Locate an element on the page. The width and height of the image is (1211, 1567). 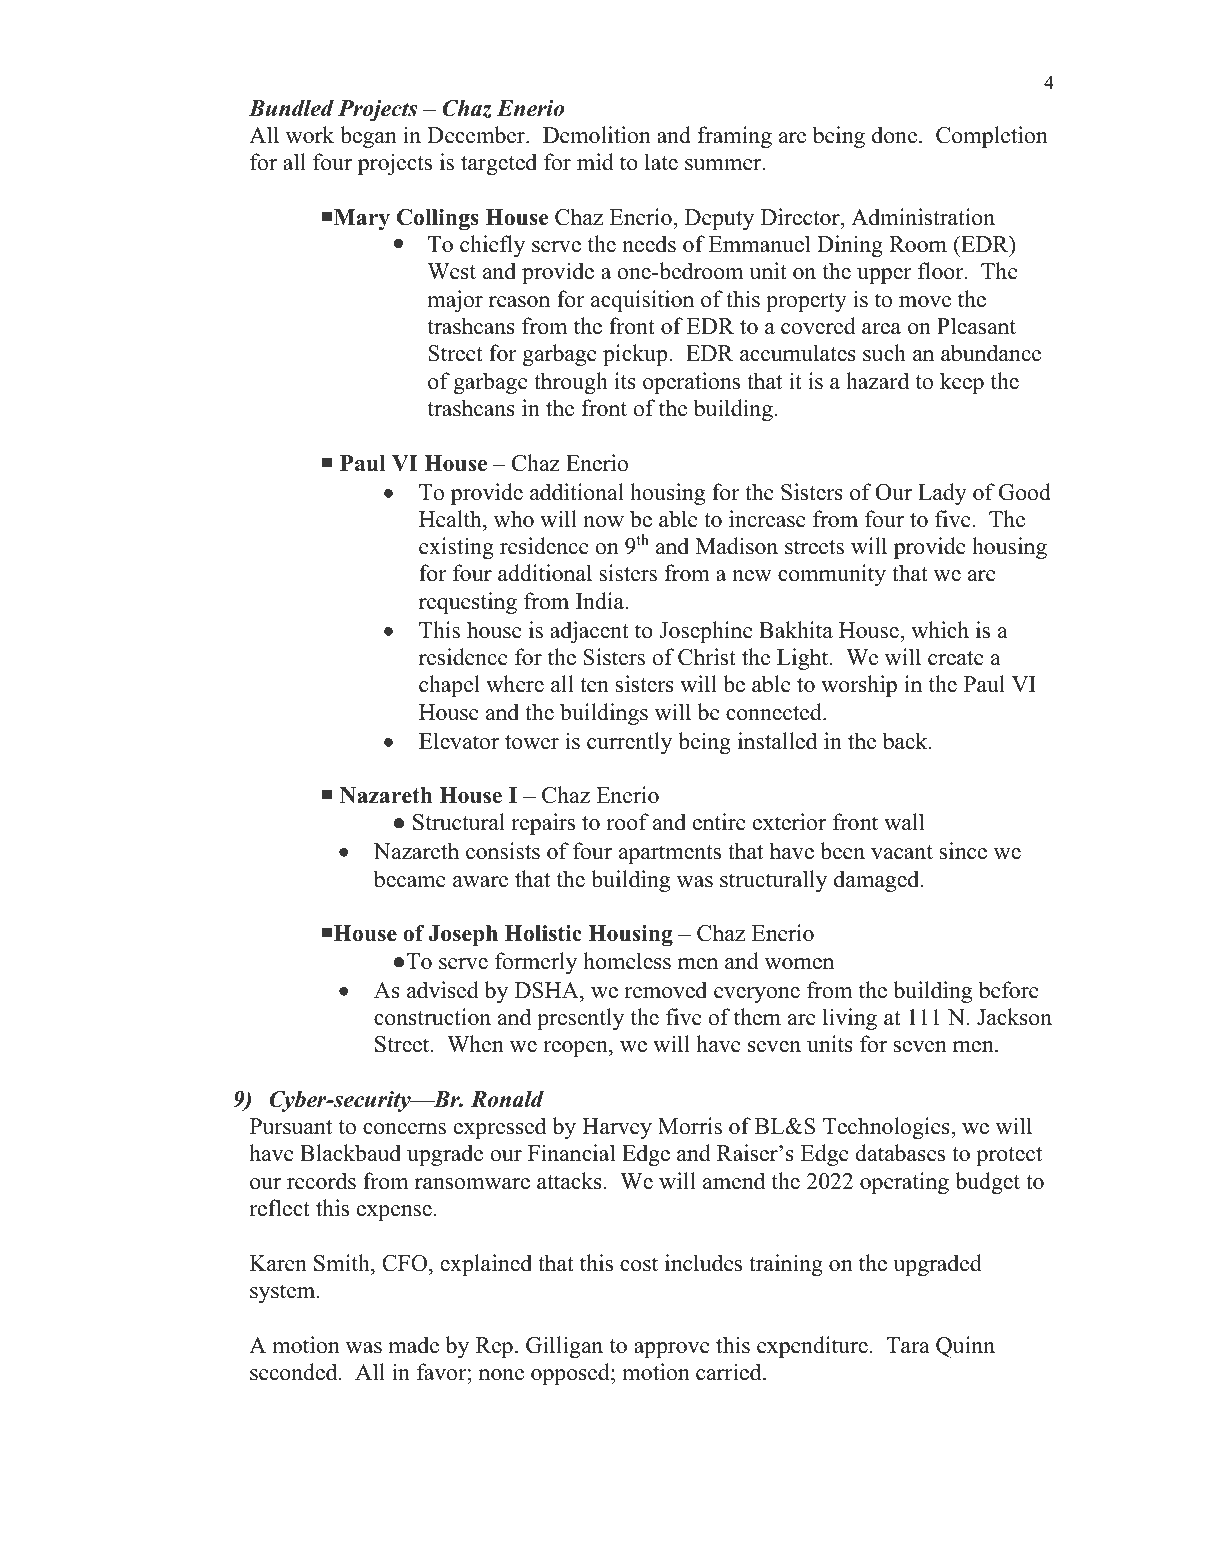
now is located at coordinates (603, 522).
